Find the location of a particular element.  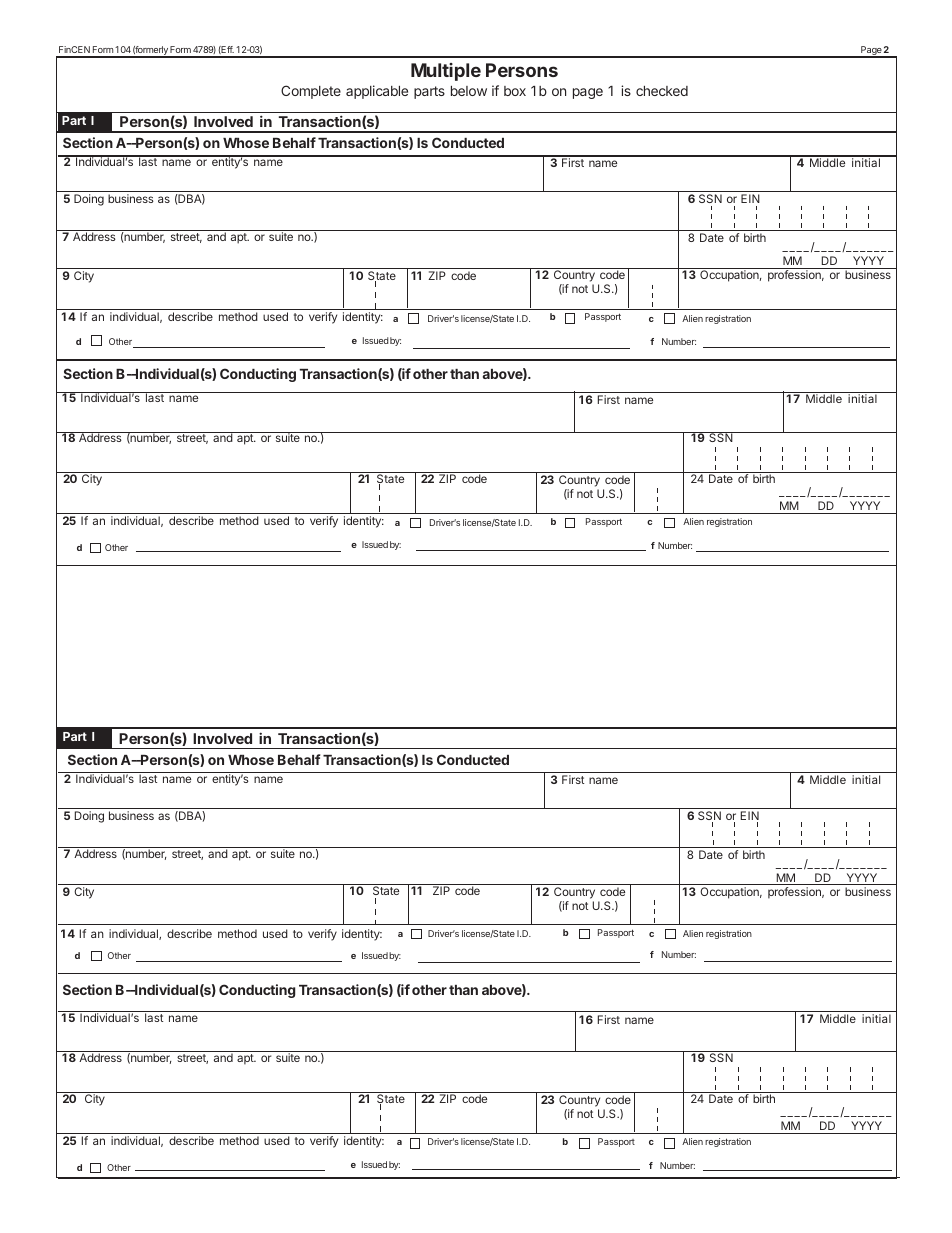

Complete is located at coordinates (311, 92).
